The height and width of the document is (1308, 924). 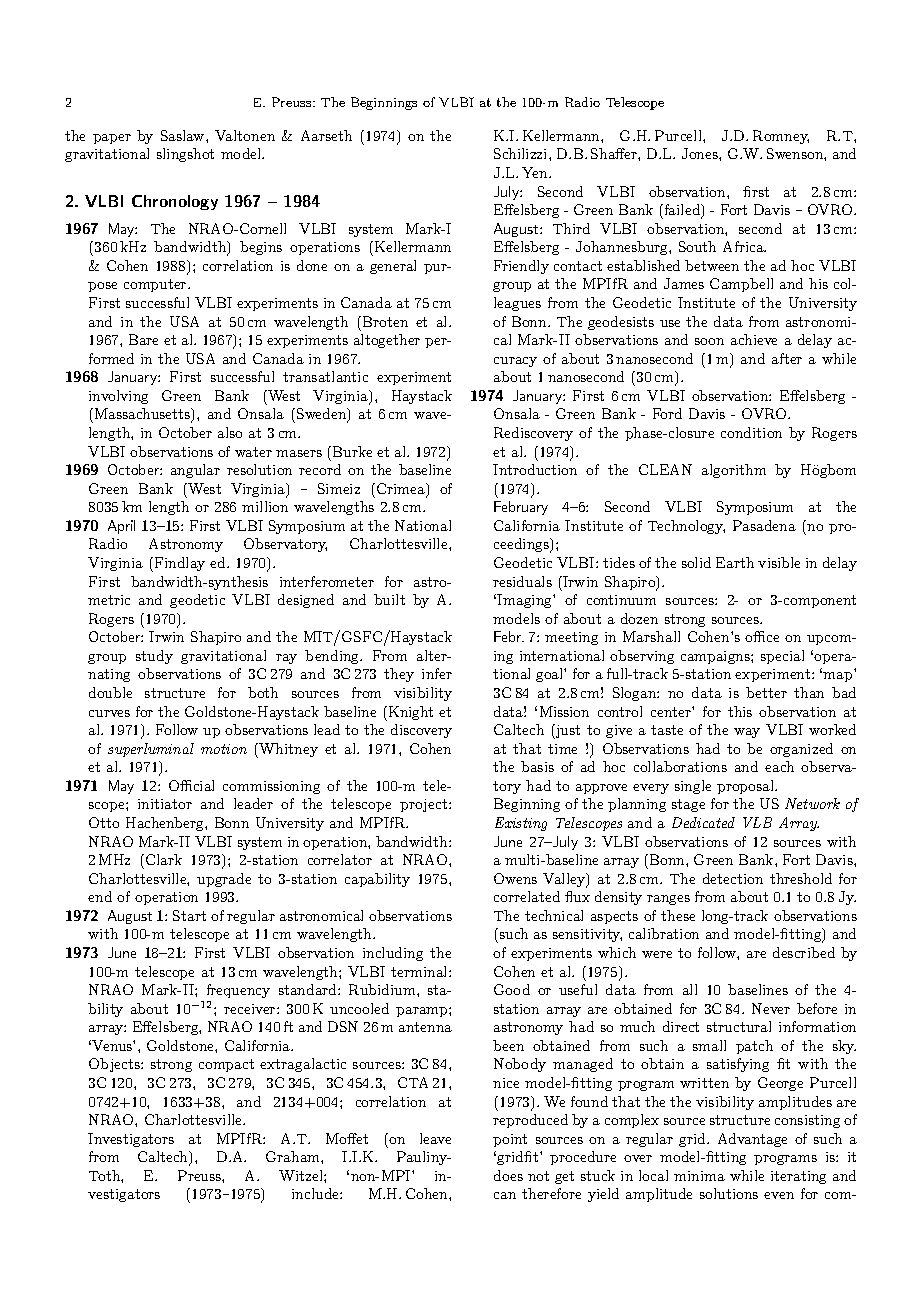 What do you see at coordinates (781, 137) in the document?
I see `Romney` at bounding box center [781, 137].
